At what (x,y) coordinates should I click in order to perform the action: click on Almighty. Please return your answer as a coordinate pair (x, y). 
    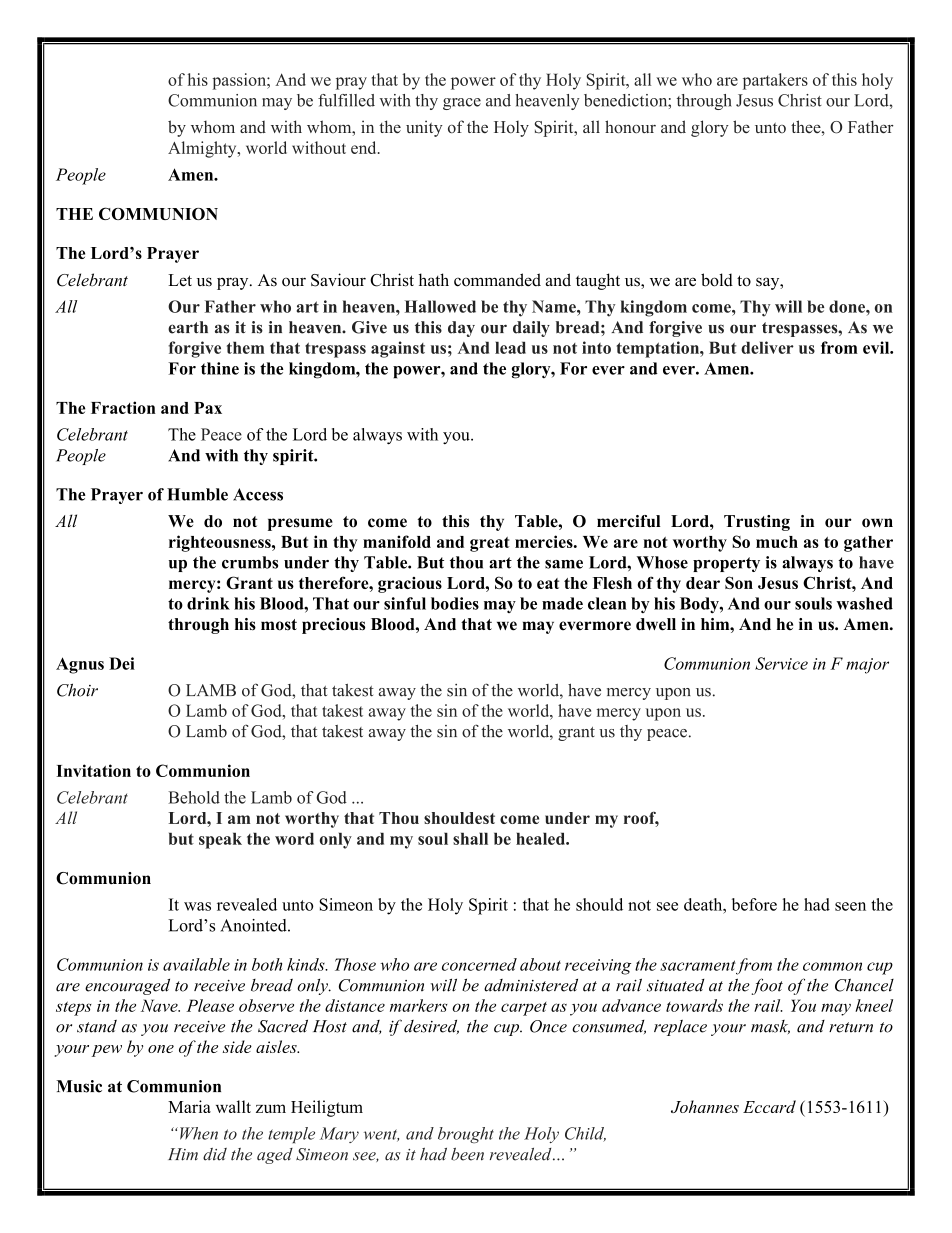
    Looking at the image, I should click on (203, 149).
